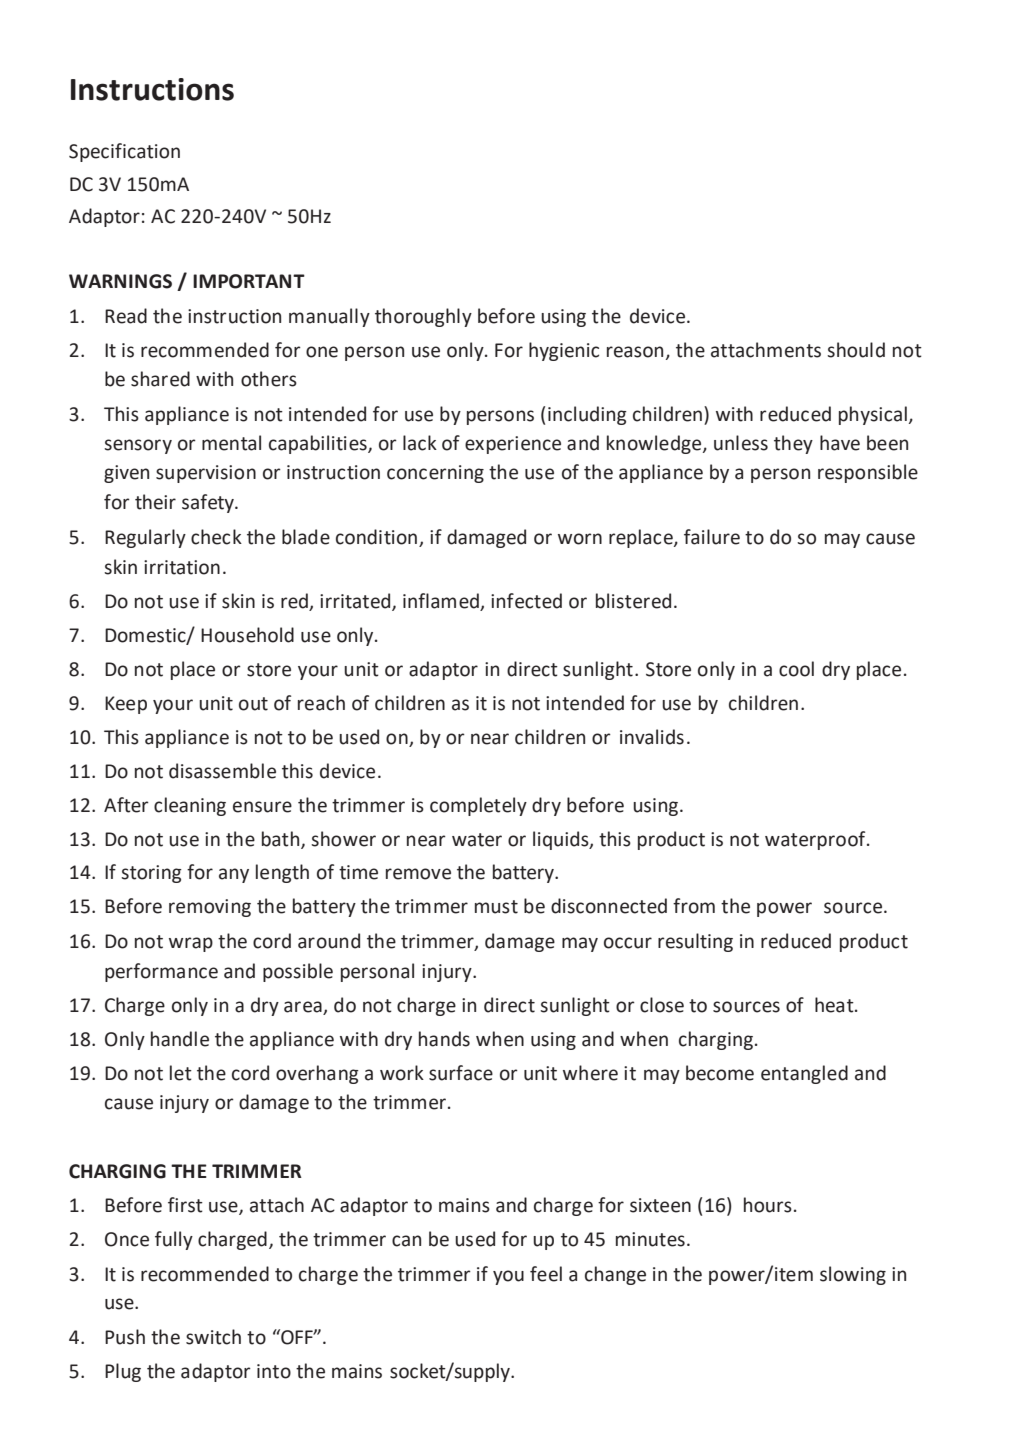  I want to click on surface, so click(461, 1073).
